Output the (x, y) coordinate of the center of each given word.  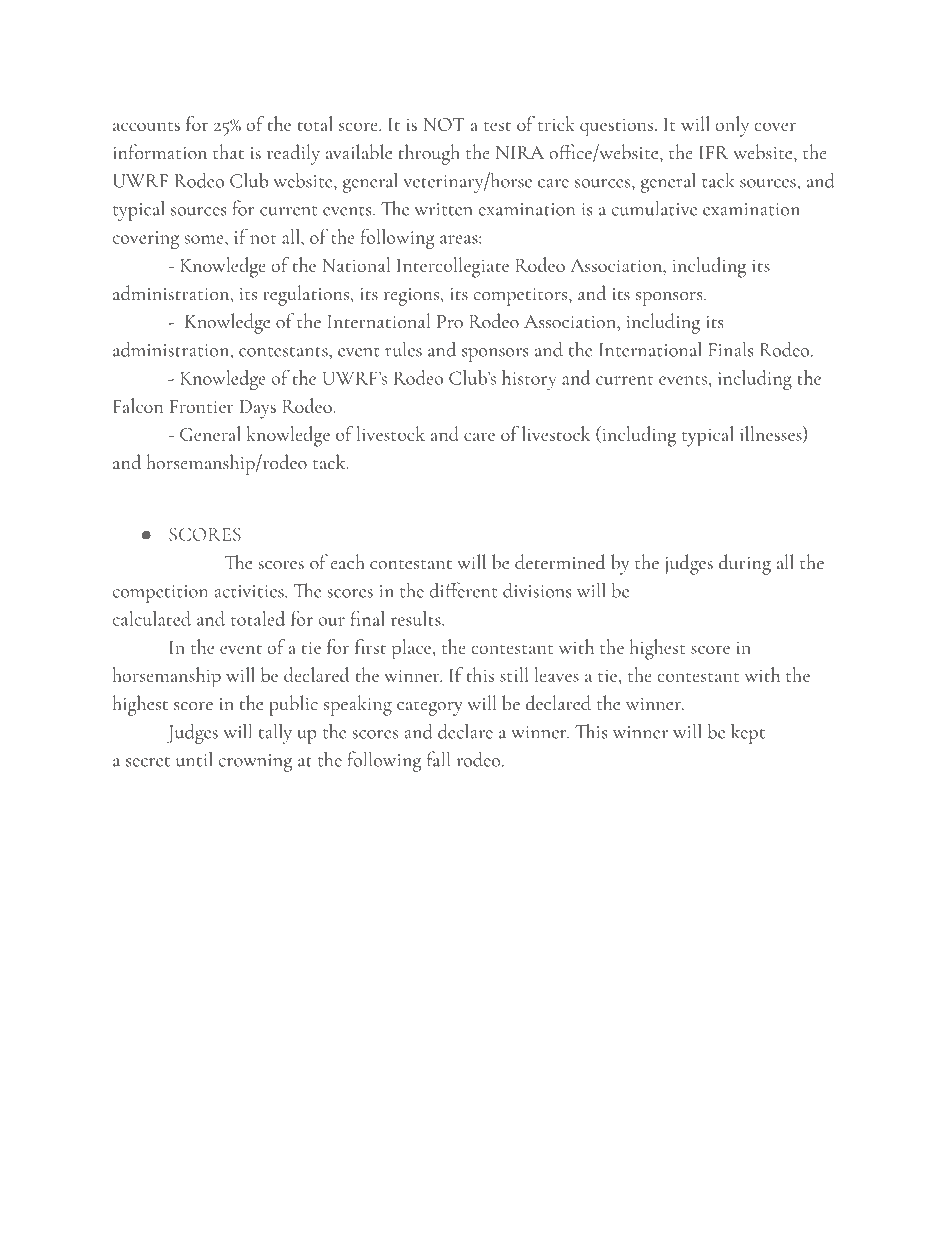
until (194, 759)
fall (438, 759)
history (529, 380)
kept (748, 734)
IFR (714, 152)
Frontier (202, 406)
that (228, 152)
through (429, 154)
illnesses (772, 434)
